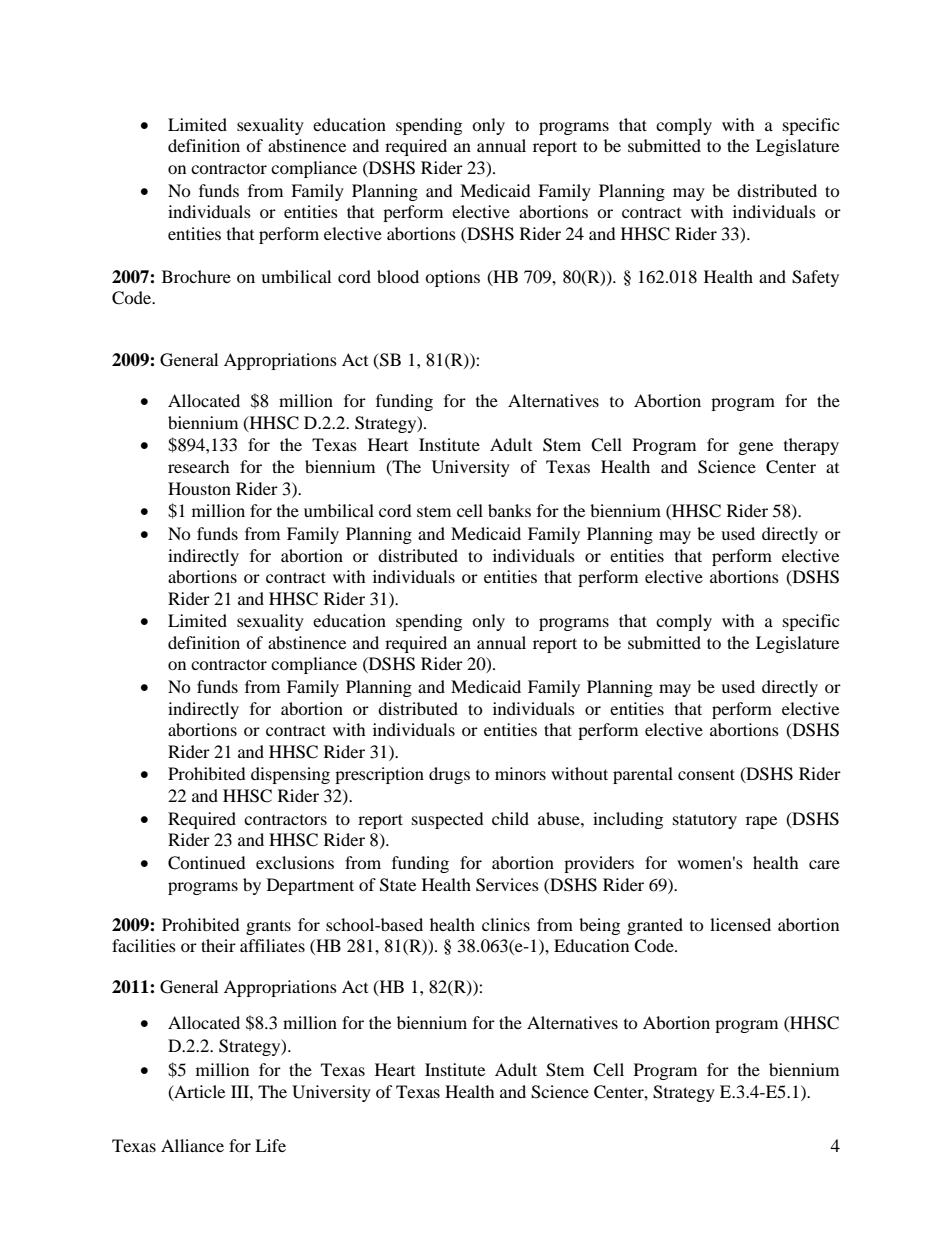 The width and height of the screenshot is (952, 1233). What do you see at coordinates (398, 276) in the screenshot?
I see `blood` at bounding box center [398, 276].
